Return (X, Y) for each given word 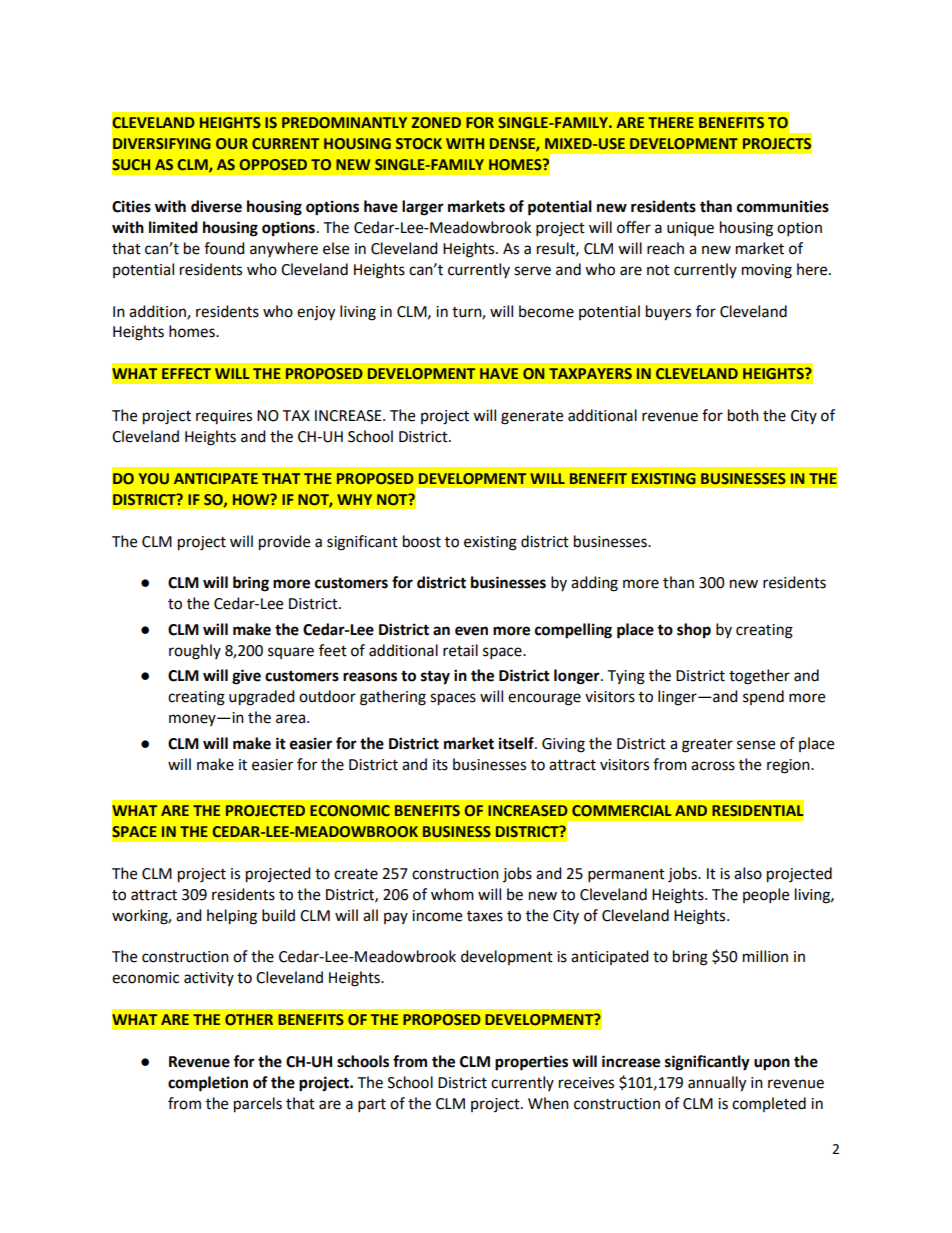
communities (783, 206)
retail (460, 650)
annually (717, 1084)
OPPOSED (273, 164)
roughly (195, 652)
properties (531, 1063)
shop (694, 631)
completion (208, 1084)
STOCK (419, 143)
